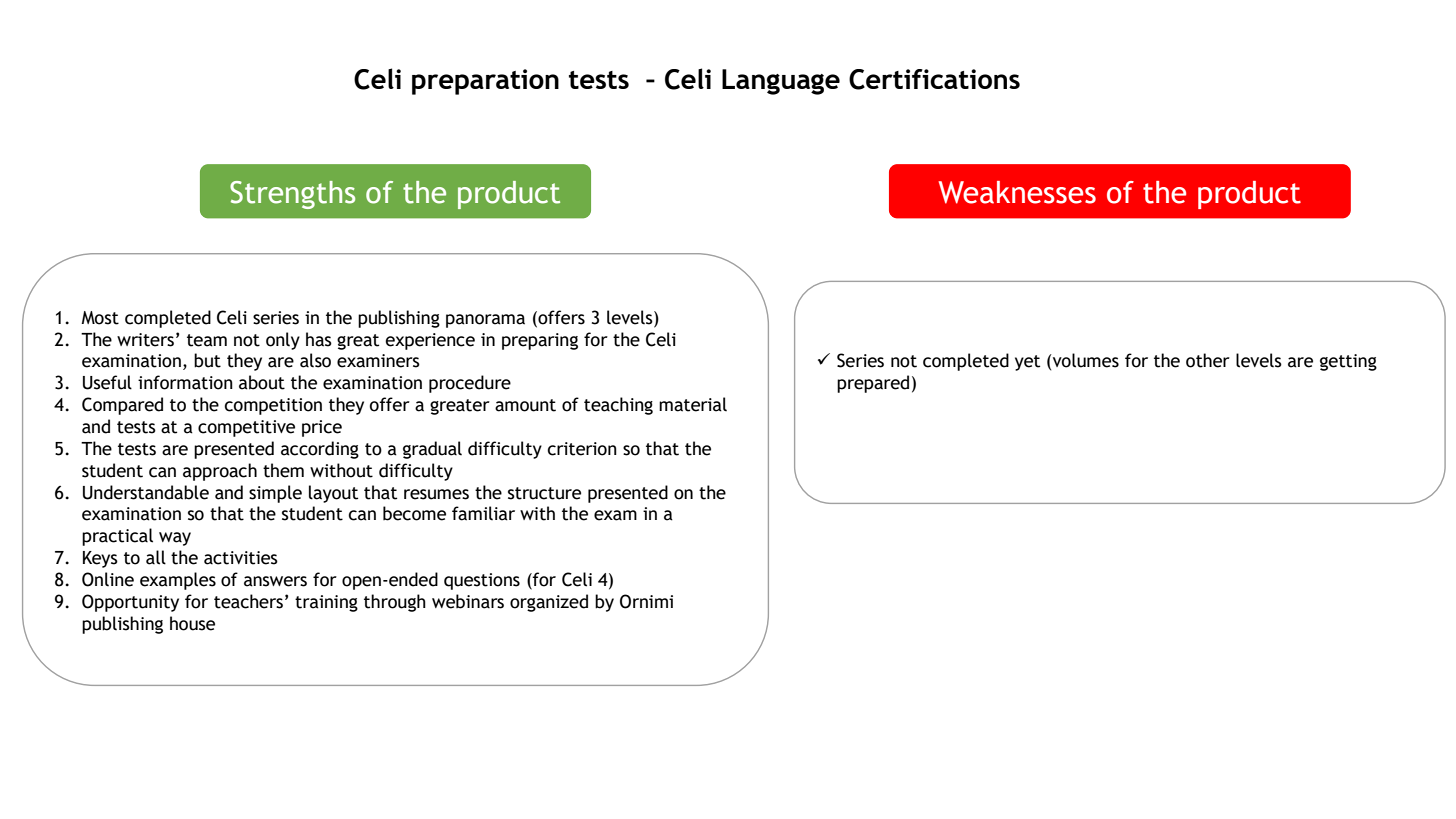 This document has height=819, width=1456. I want to click on Certifications, so click(934, 79).
